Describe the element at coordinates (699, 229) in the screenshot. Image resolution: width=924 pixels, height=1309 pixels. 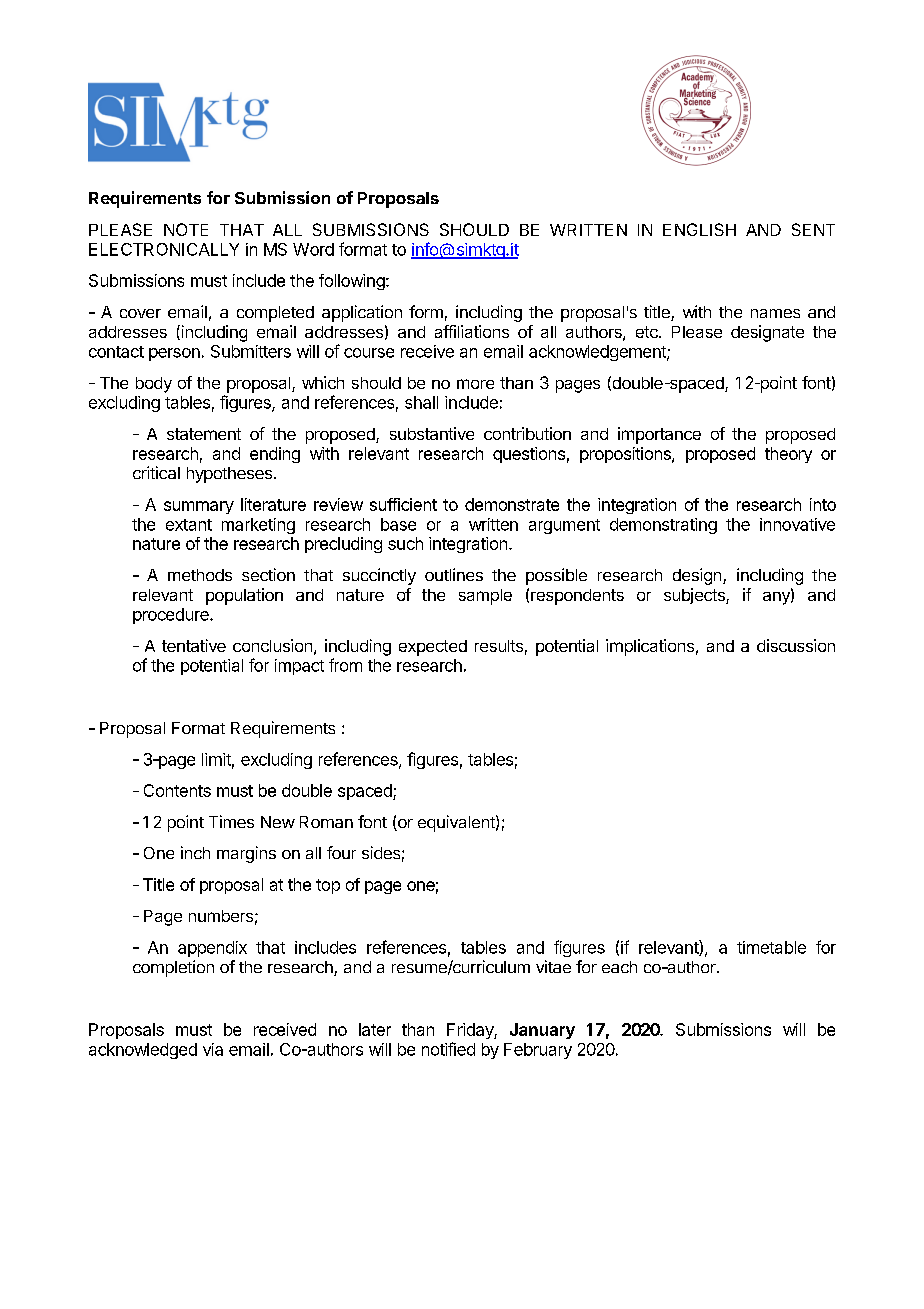
I see `ENGLISH` at that location.
